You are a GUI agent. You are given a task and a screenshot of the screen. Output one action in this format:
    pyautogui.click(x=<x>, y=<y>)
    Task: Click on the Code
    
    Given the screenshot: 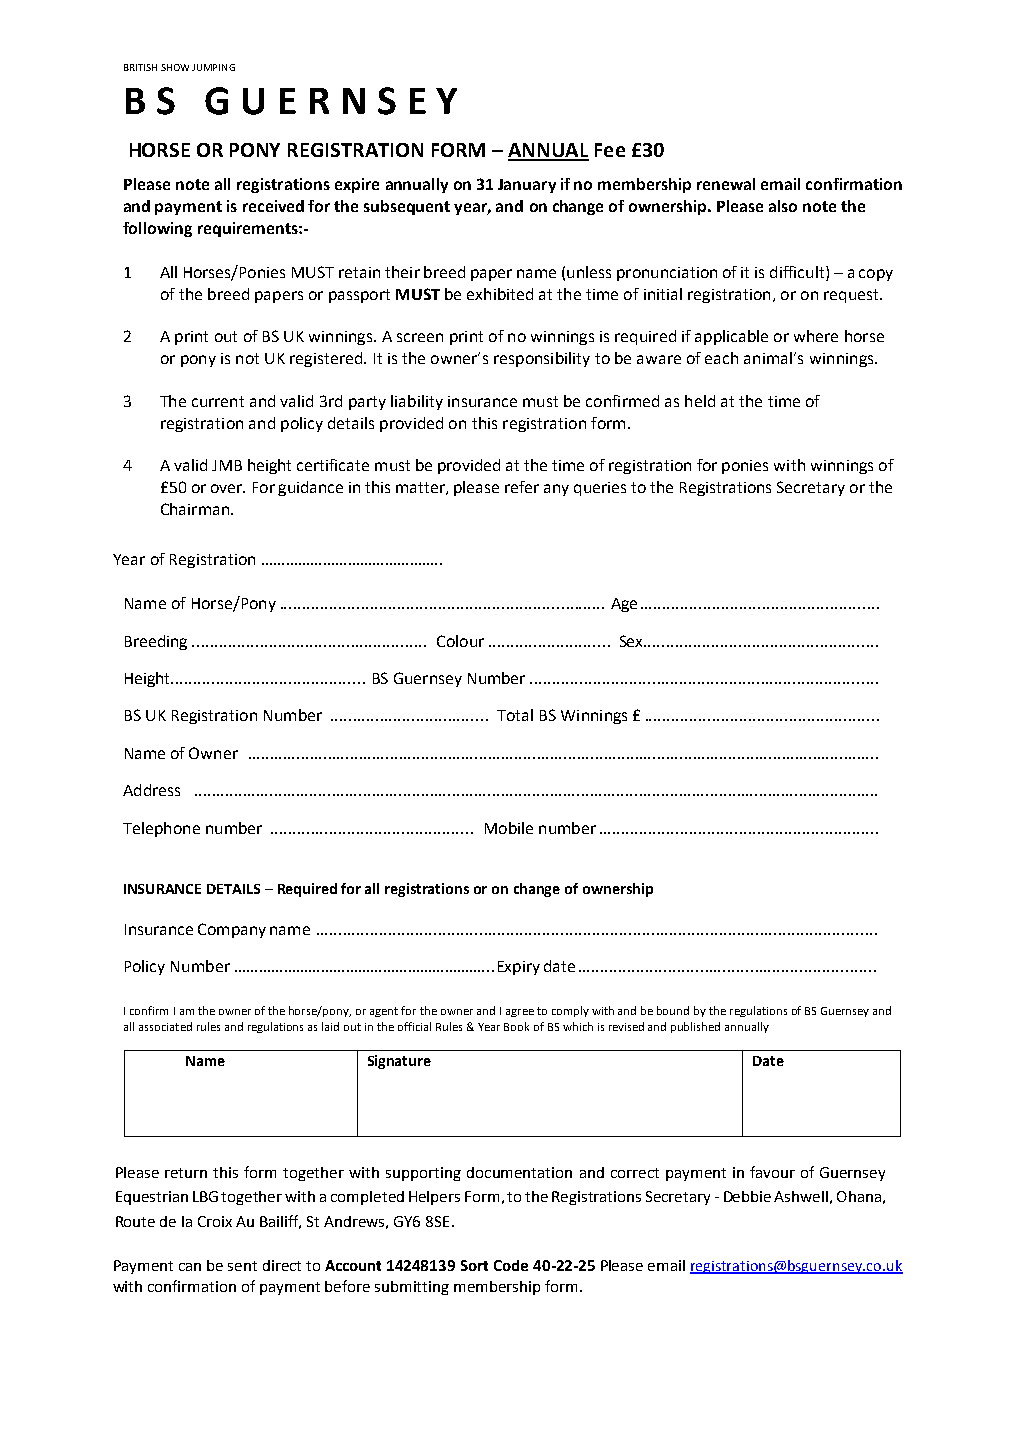 What is the action you would take?
    pyautogui.click(x=511, y=1265)
